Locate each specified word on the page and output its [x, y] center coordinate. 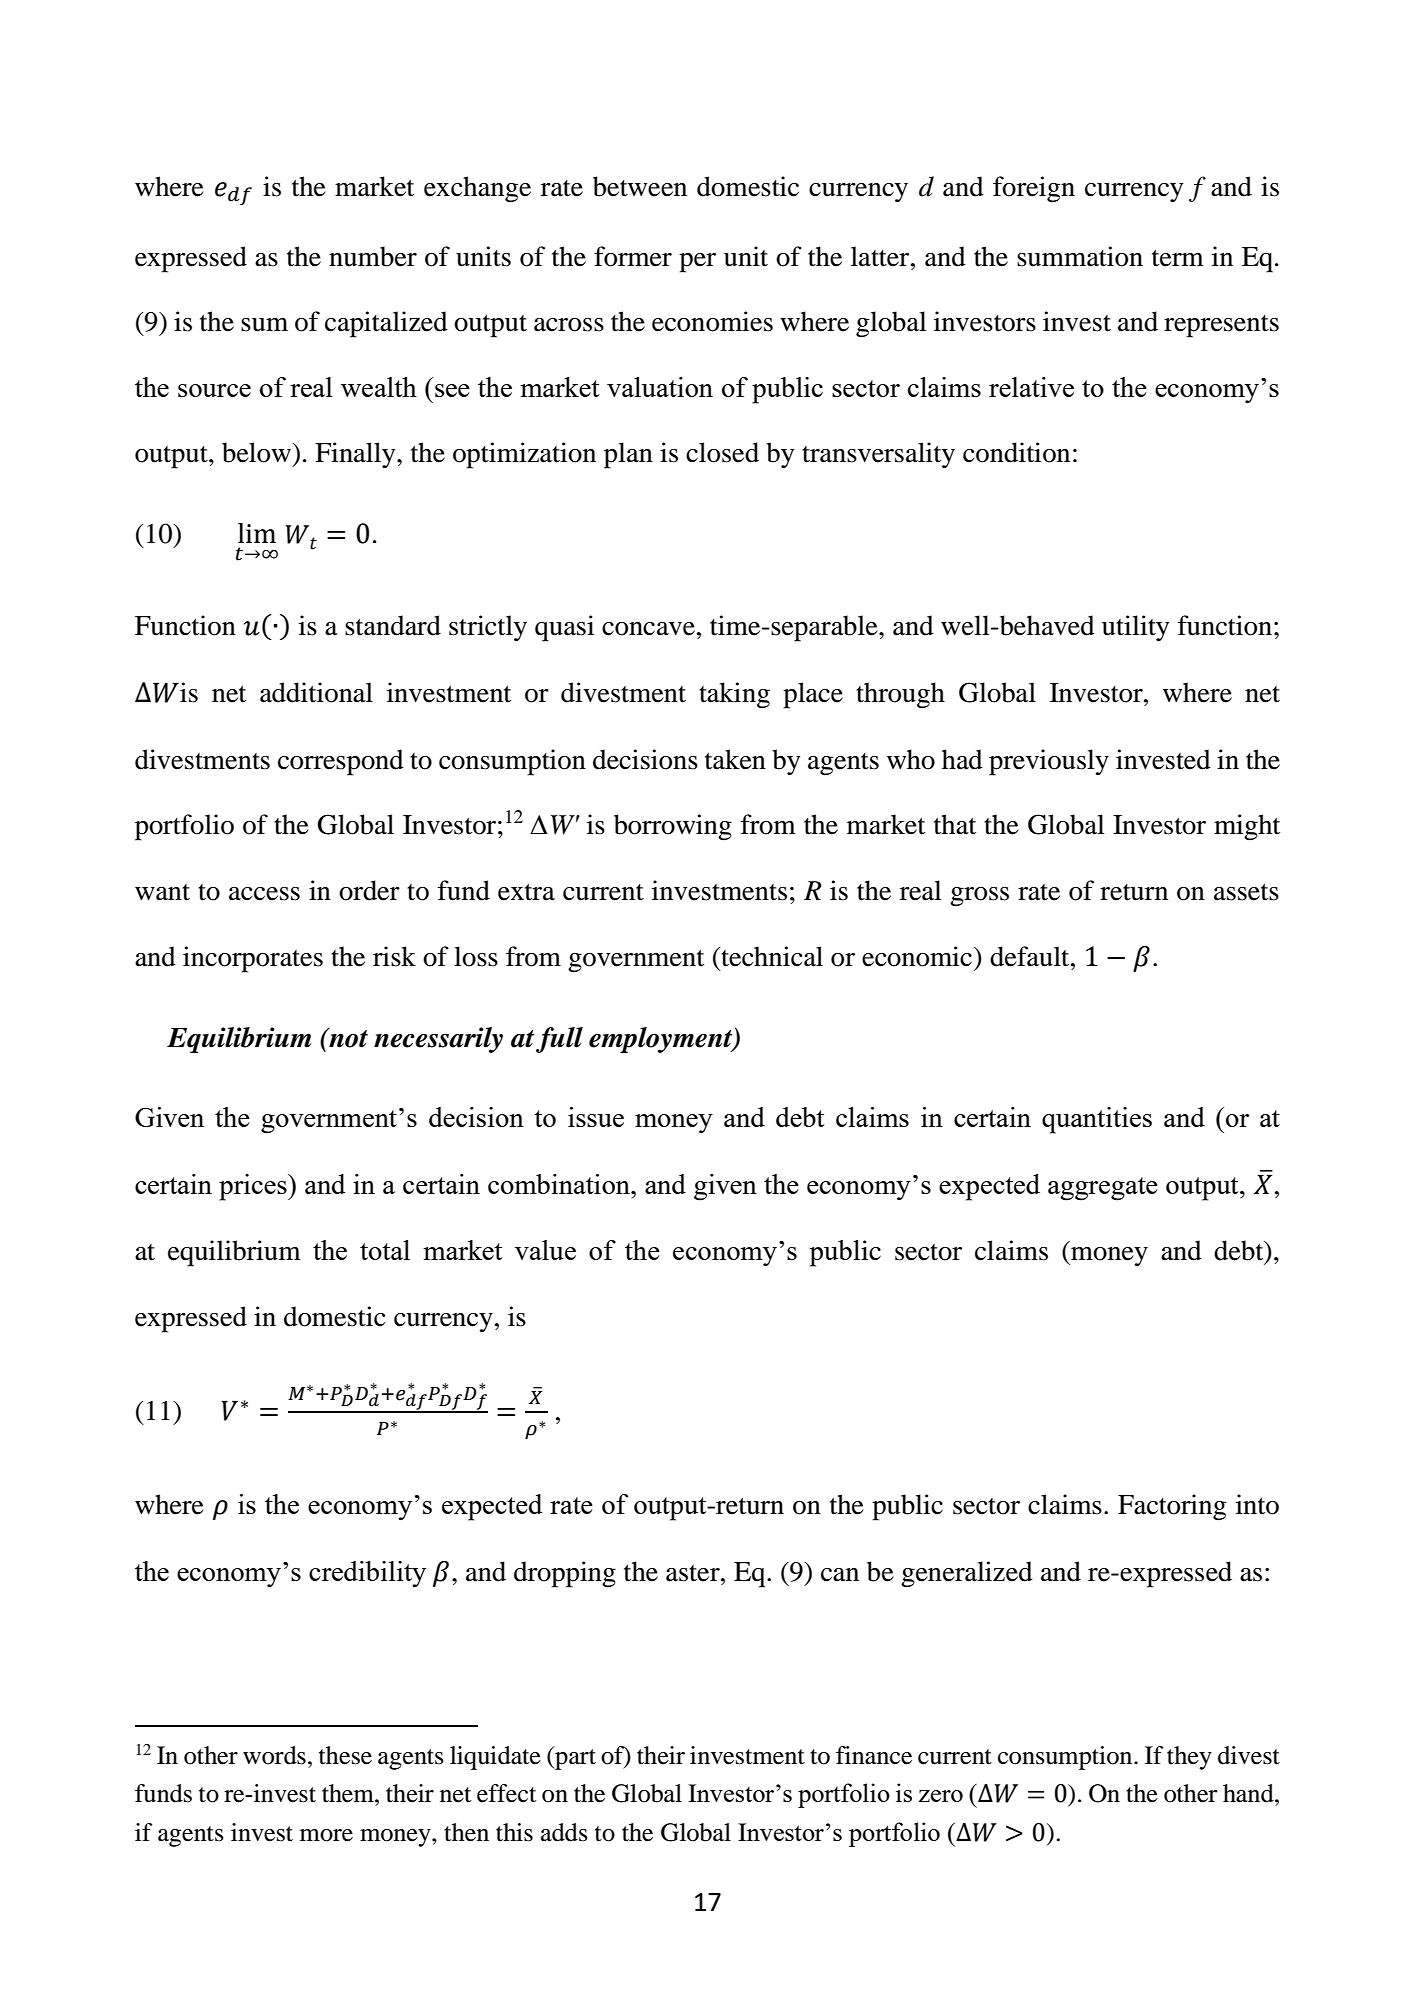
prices [254, 1187]
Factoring [1172, 1507]
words [274, 1755]
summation [1080, 256]
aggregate [1103, 1189]
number [373, 256]
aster [694, 1573]
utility [1135, 628]
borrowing [673, 827]
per [697, 263]
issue [596, 1117]
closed [722, 452]
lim [257, 533]
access [264, 894]
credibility [367, 1574]
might [1247, 827]
